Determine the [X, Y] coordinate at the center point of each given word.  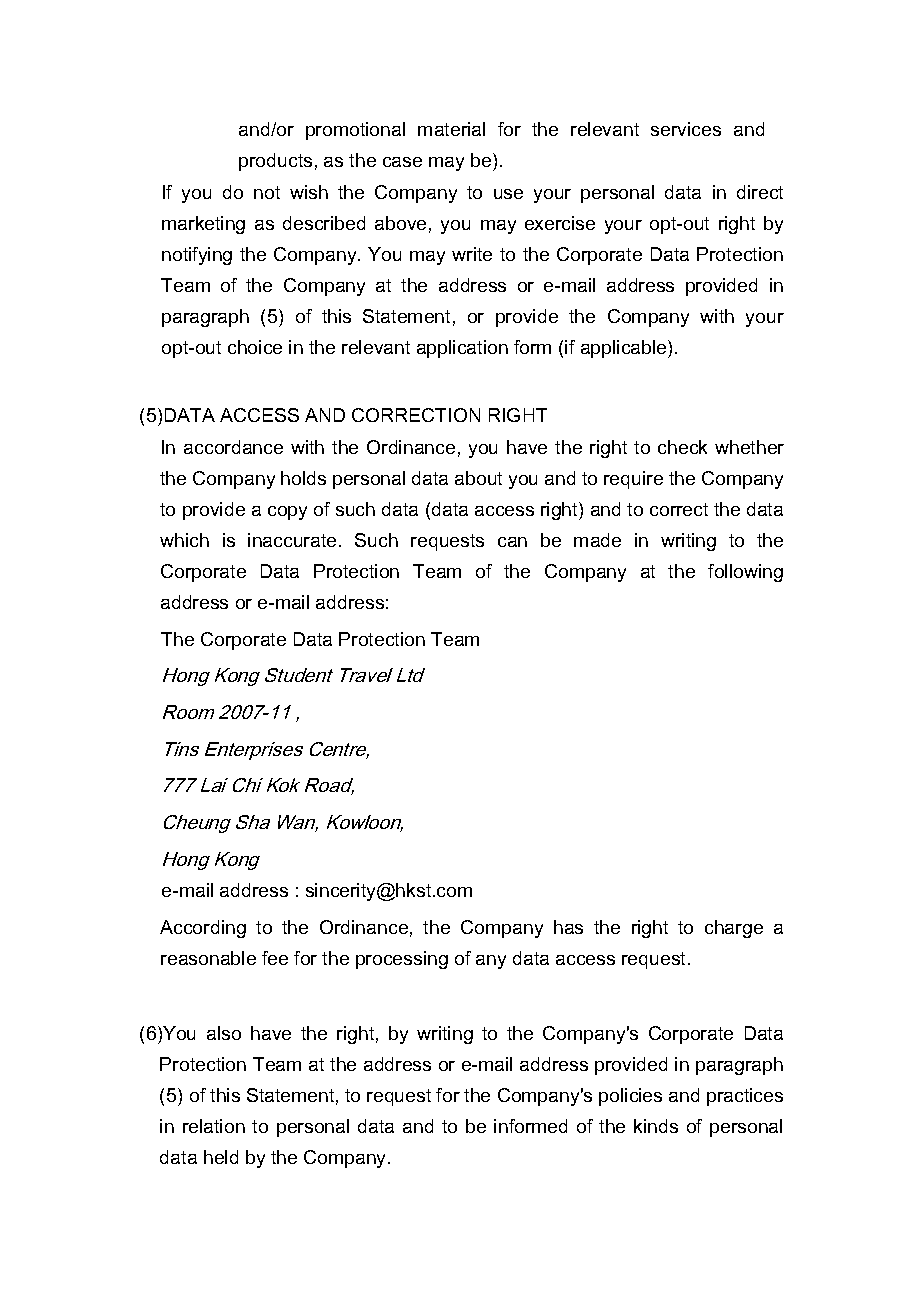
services [686, 129]
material [451, 129]
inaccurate [292, 540]
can [512, 542]
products [275, 162]
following [745, 573]
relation [214, 1126]
